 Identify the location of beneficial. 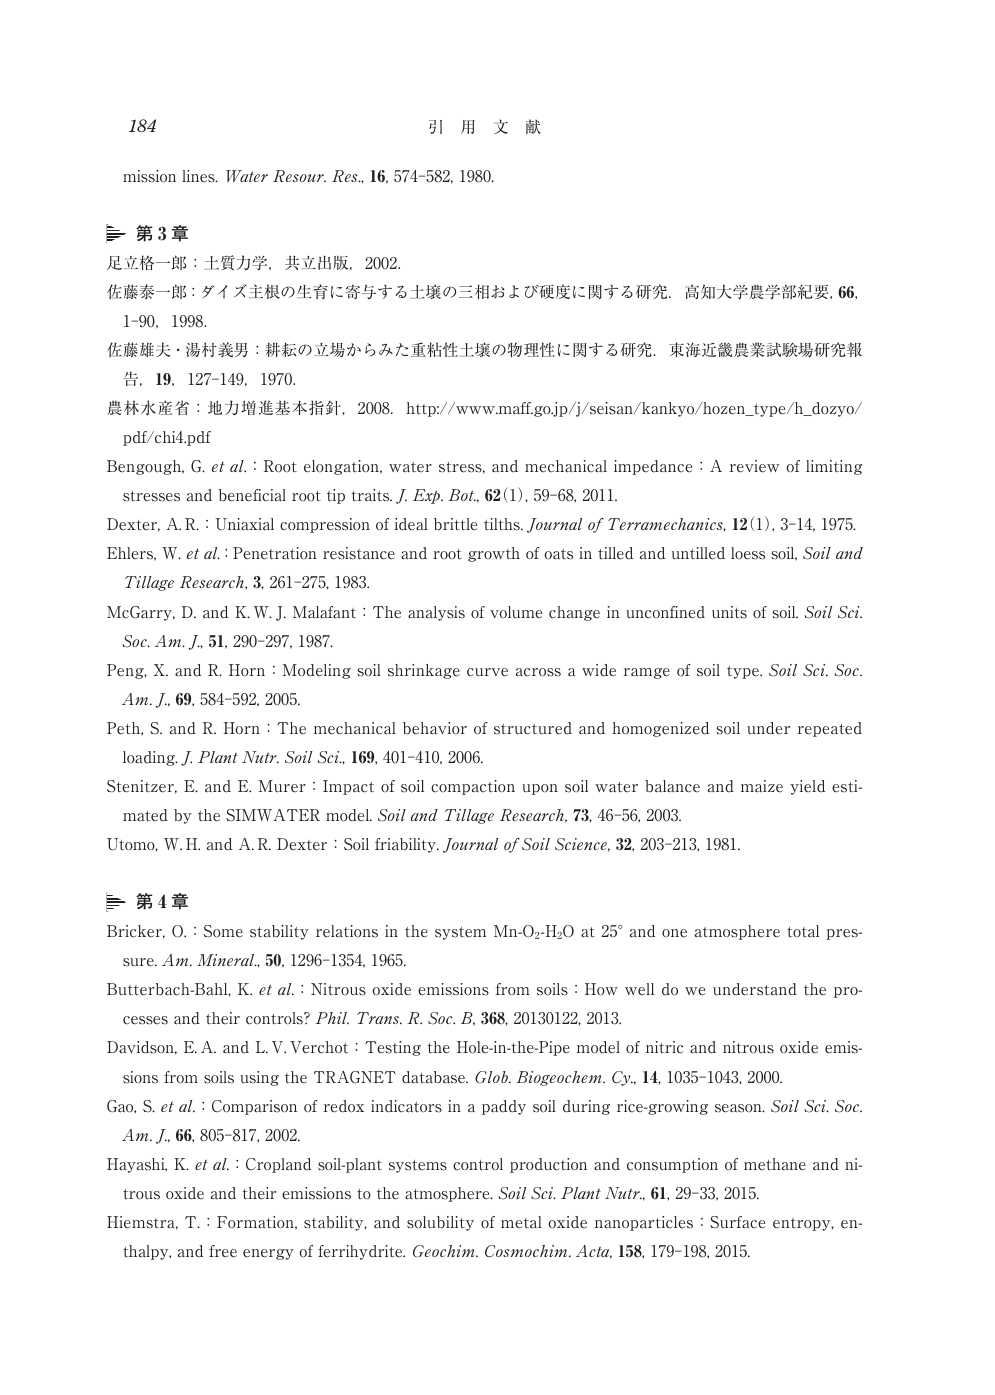
(252, 495).
